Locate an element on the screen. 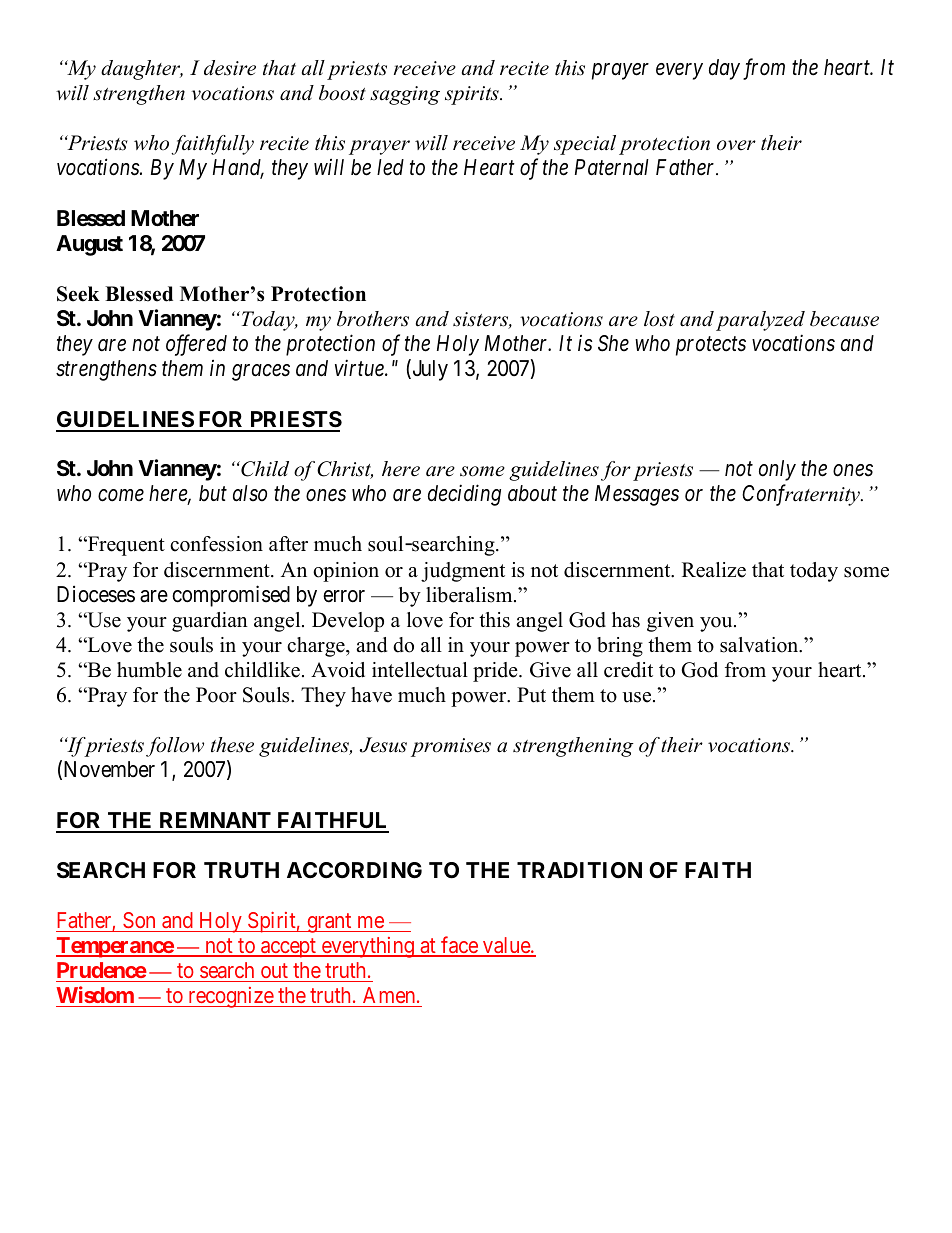  daughter is located at coordinates (142, 70).
